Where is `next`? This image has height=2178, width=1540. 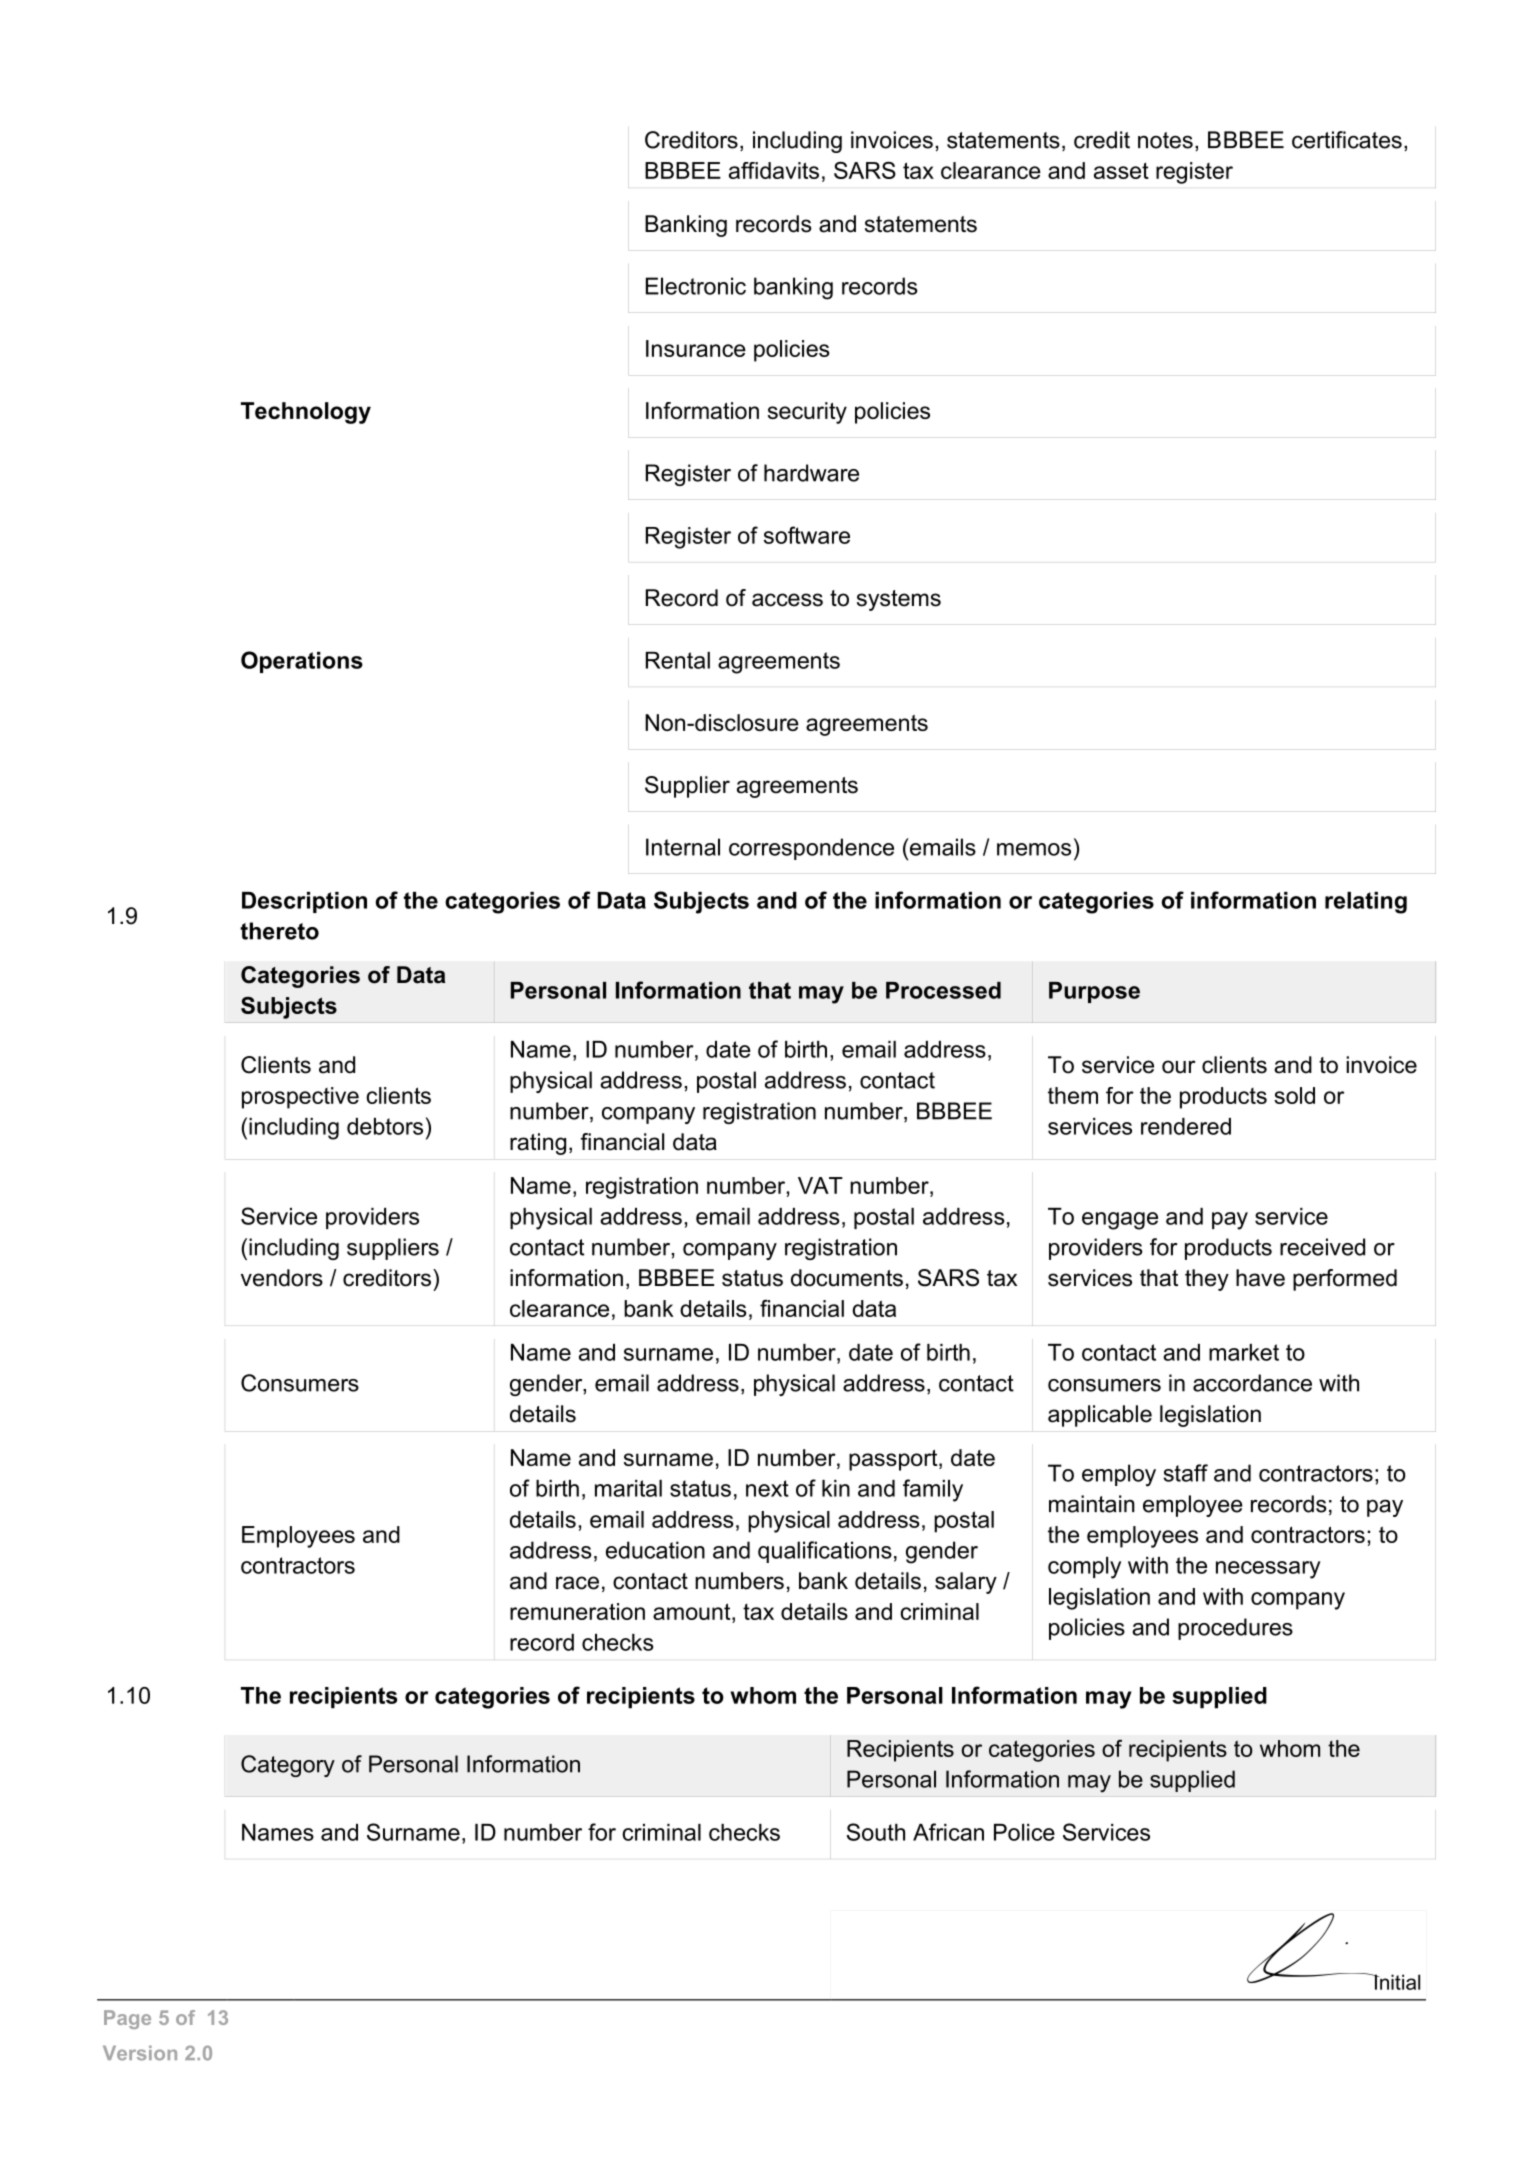 next is located at coordinates (767, 1488).
